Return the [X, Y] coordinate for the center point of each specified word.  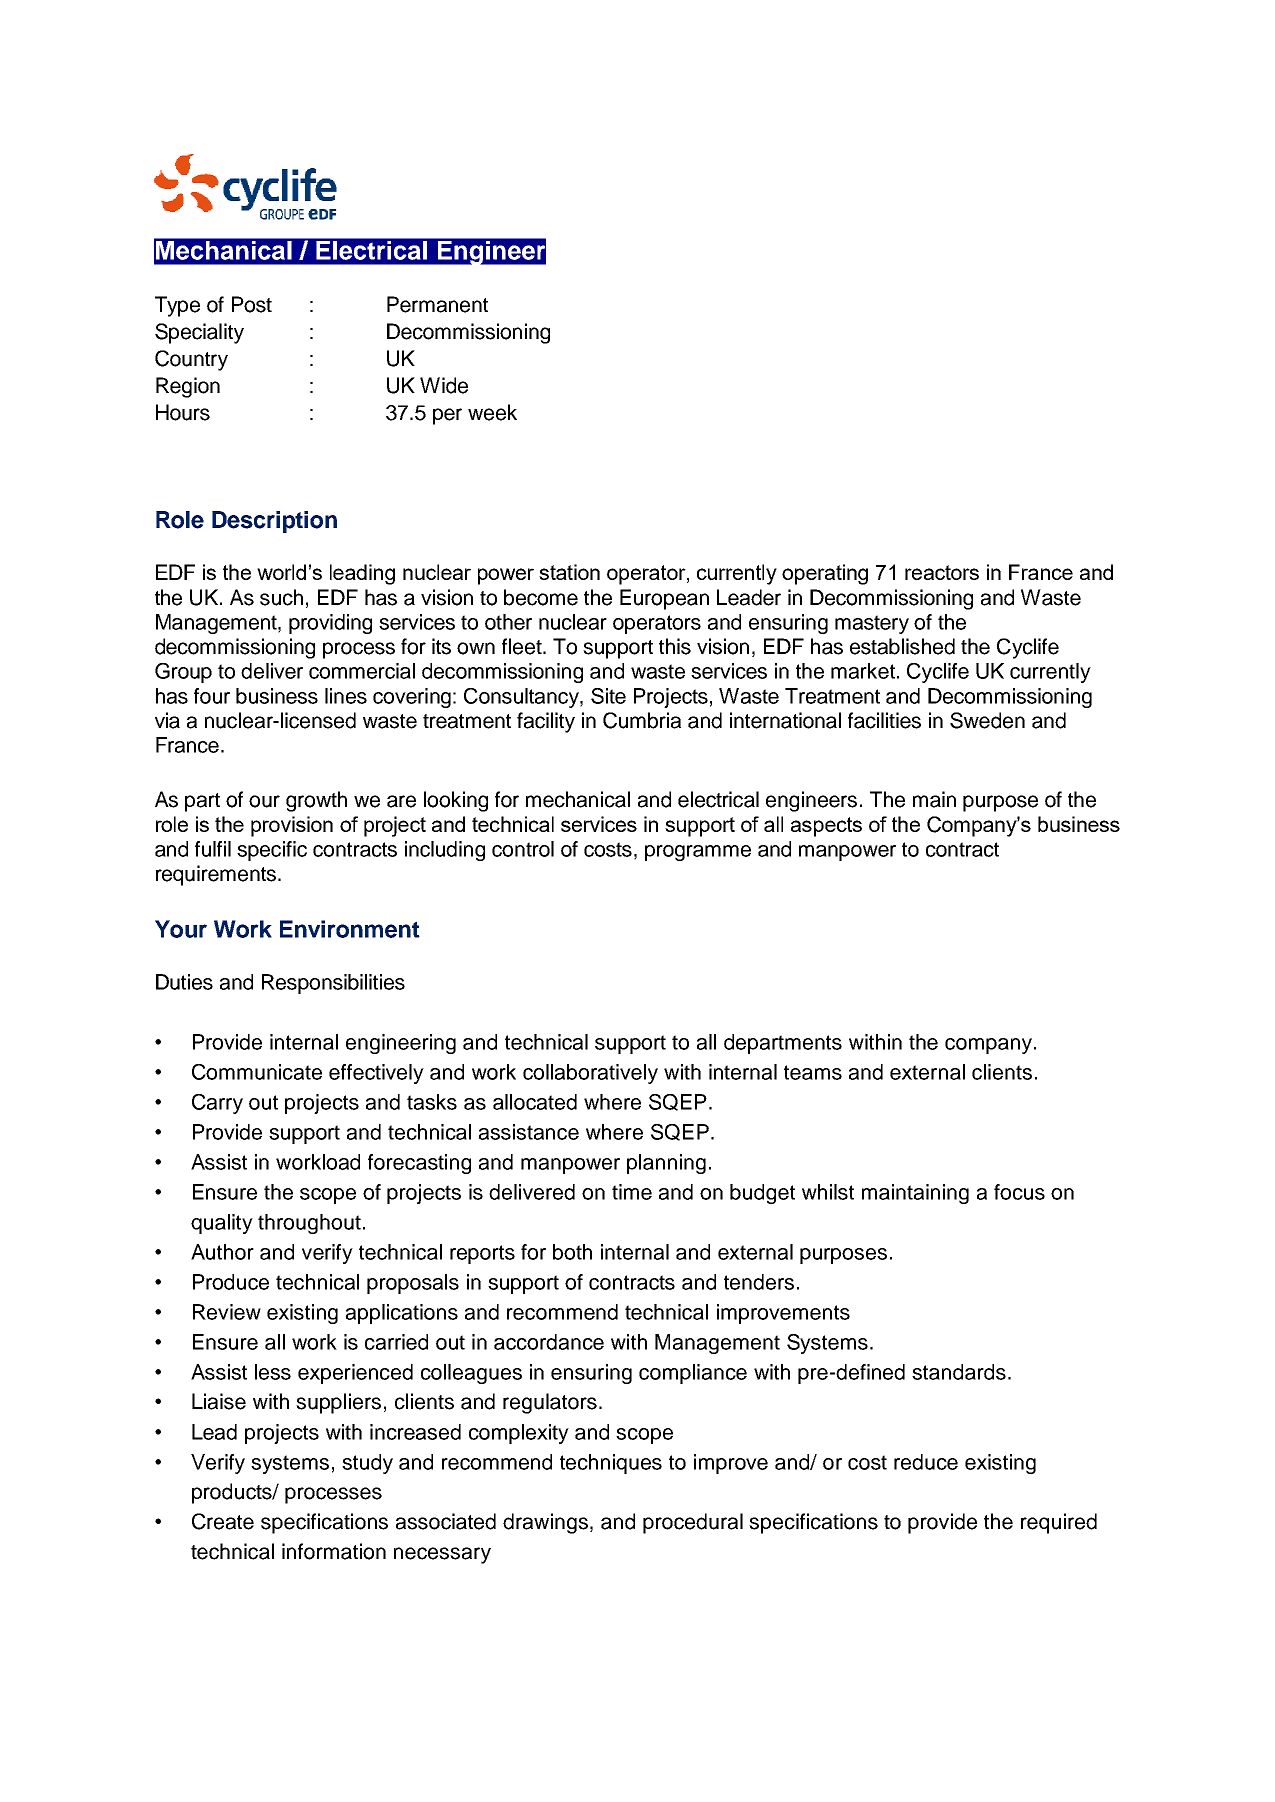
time [632, 1192]
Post [252, 304]
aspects [826, 827]
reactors [942, 572]
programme [698, 853]
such [281, 597]
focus [1019, 1192]
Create [223, 1521]
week [492, 412]
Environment [350, 929]
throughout [309, 1224]
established [902, 646]
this [675, 646]
